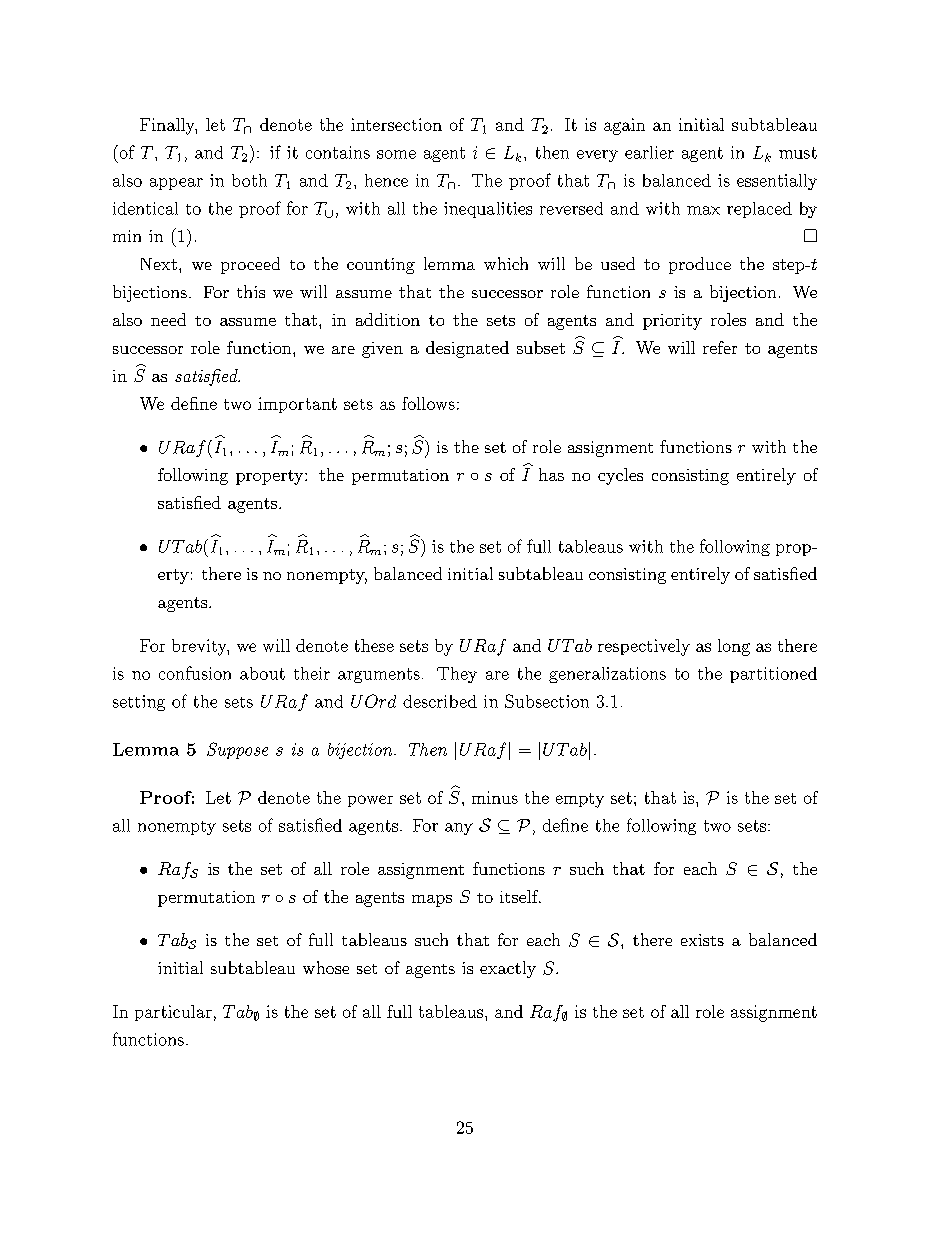 Image resolution: width=952 pixels, height=1233 pixels. Describe the element at coordinates (396, 154) in the screenshot. I see `some` at that location.
